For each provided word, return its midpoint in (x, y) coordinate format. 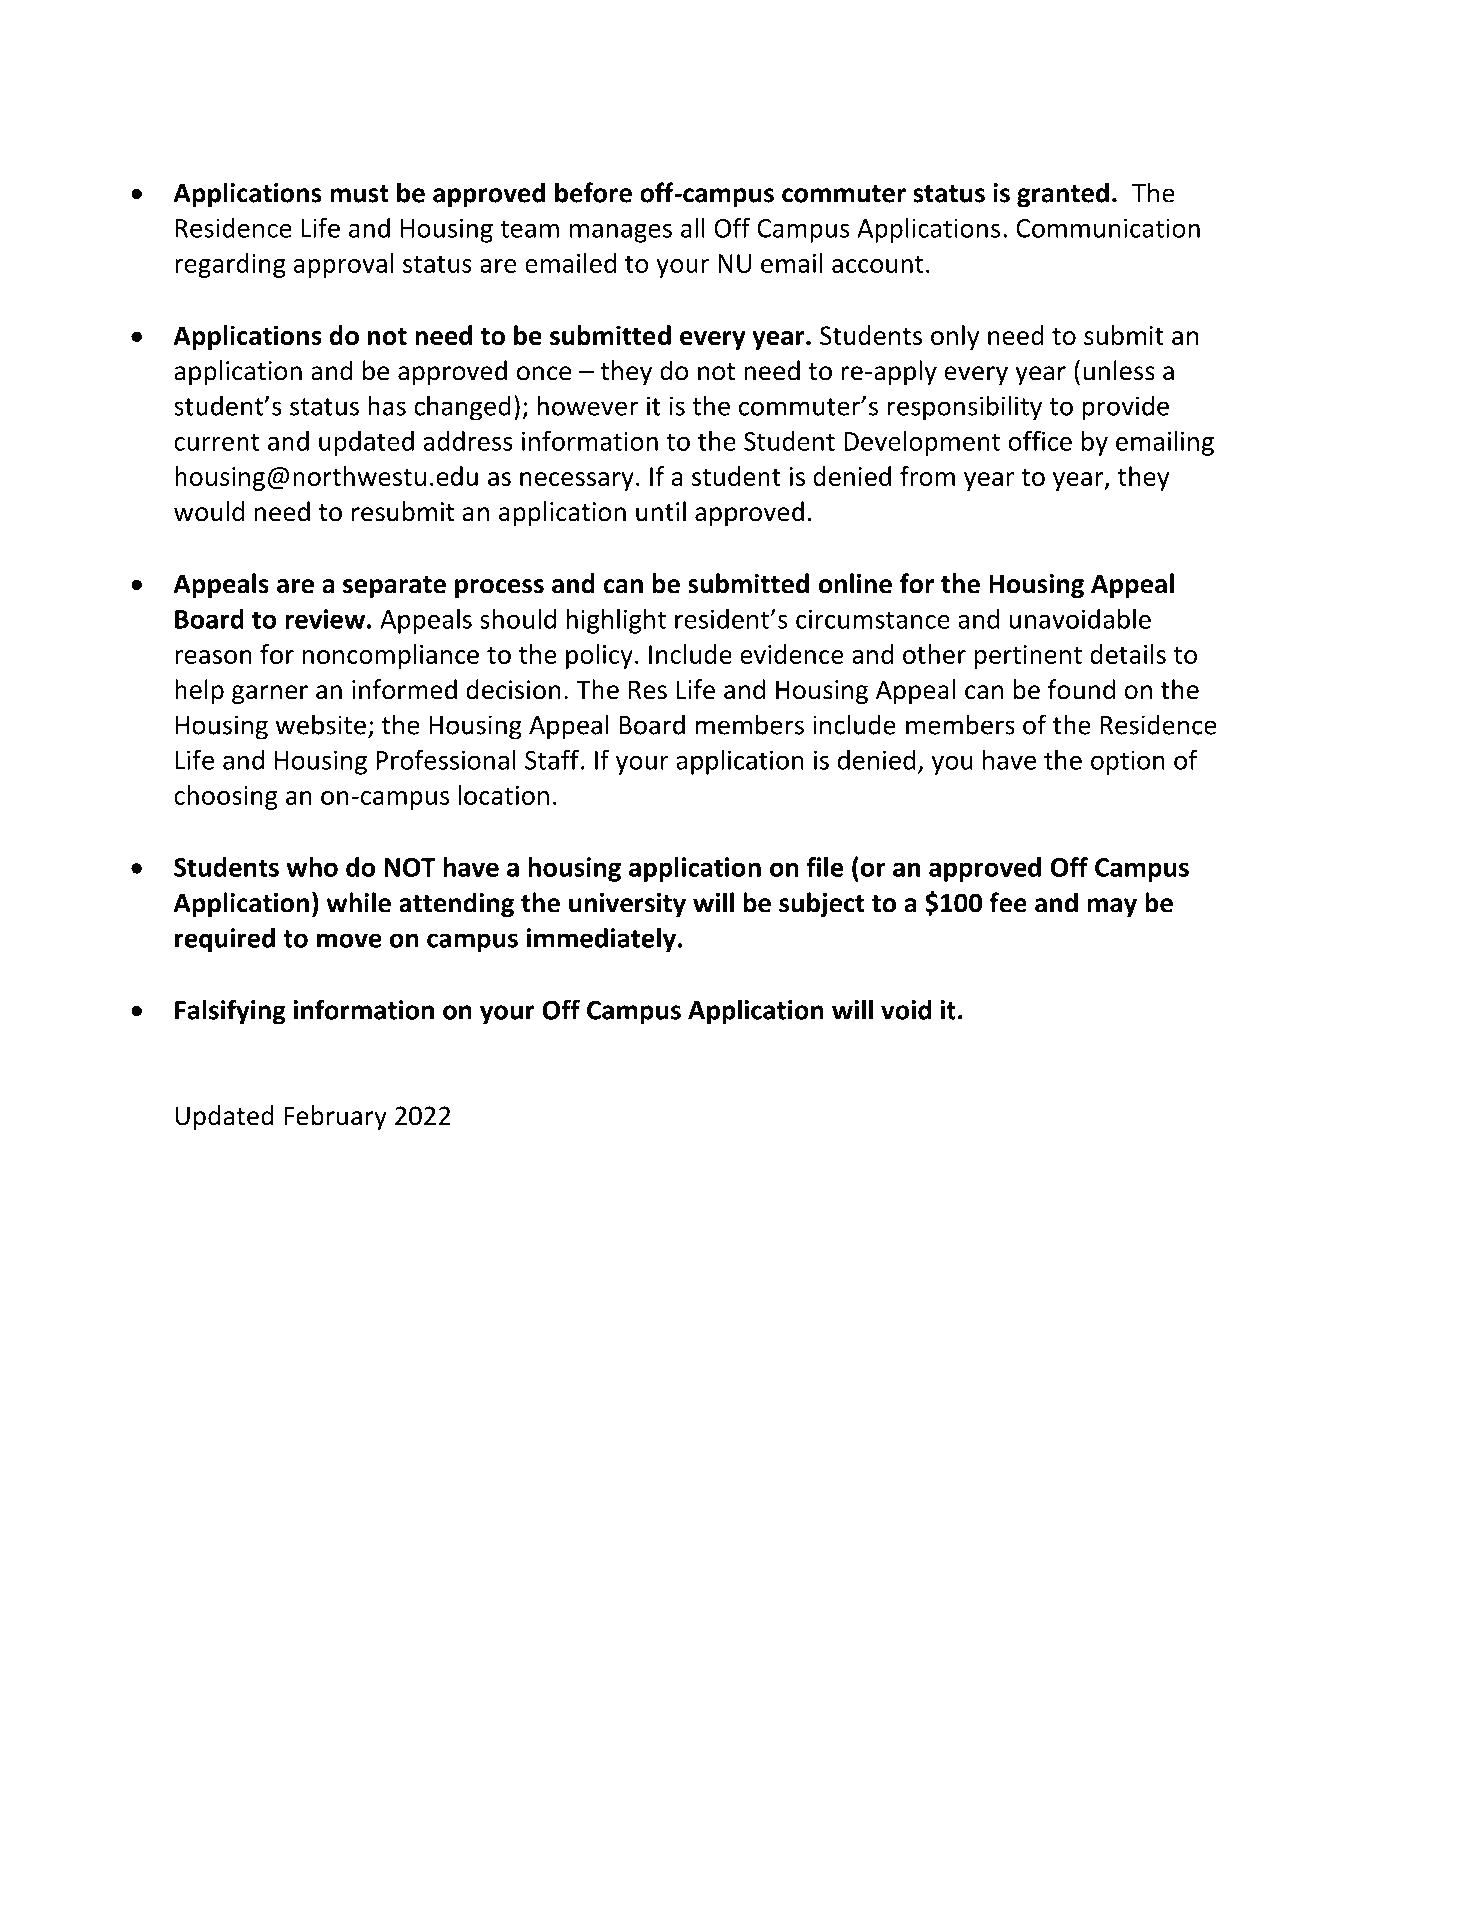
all (693, 228)
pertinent (1028, 657)
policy (599, 656)
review (325, 619)
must (359, 194)
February (335, 1117)
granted (1063, 195)
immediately (602, 940)
